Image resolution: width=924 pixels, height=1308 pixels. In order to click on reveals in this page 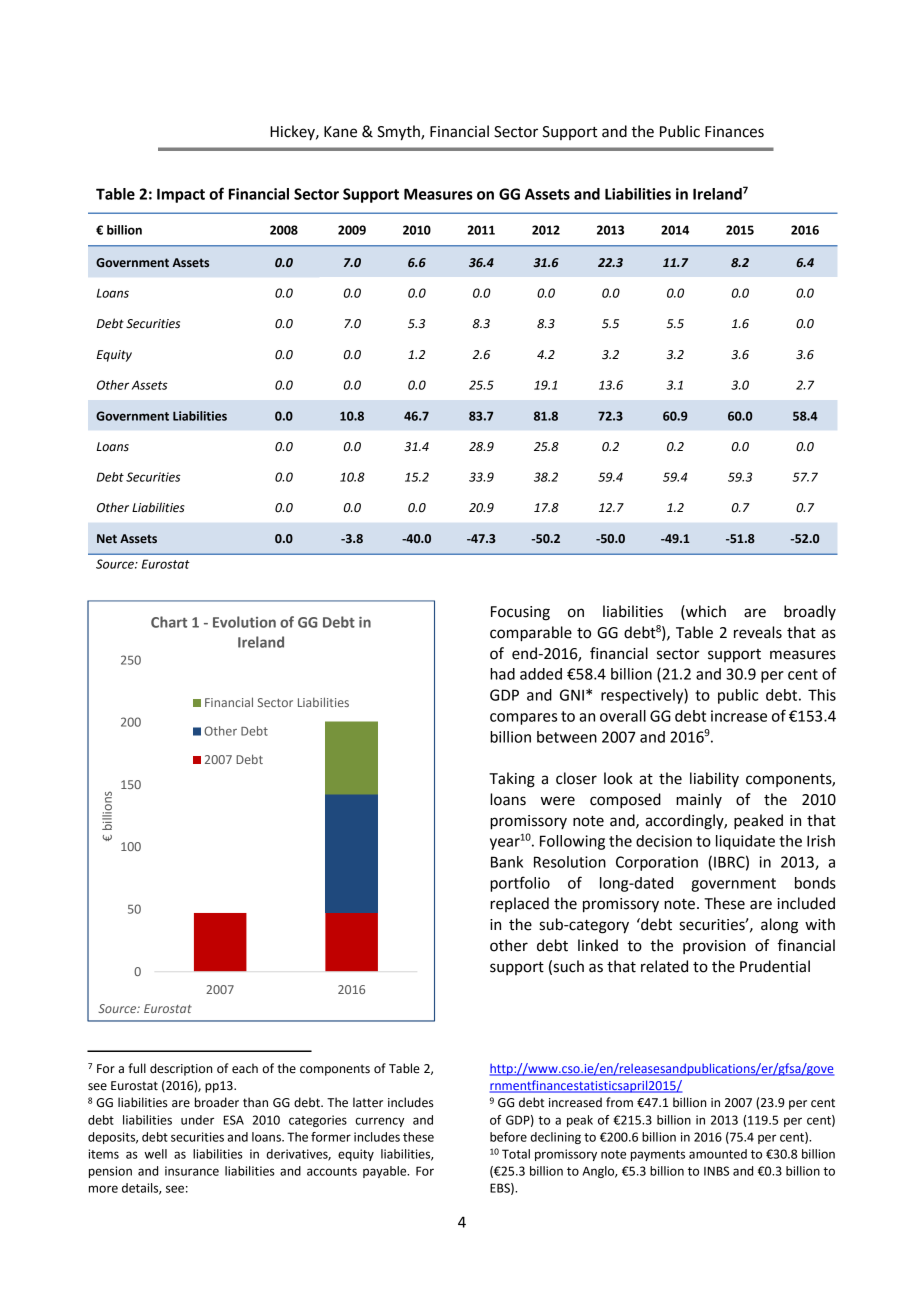, I will do `click(758, 632)`.
